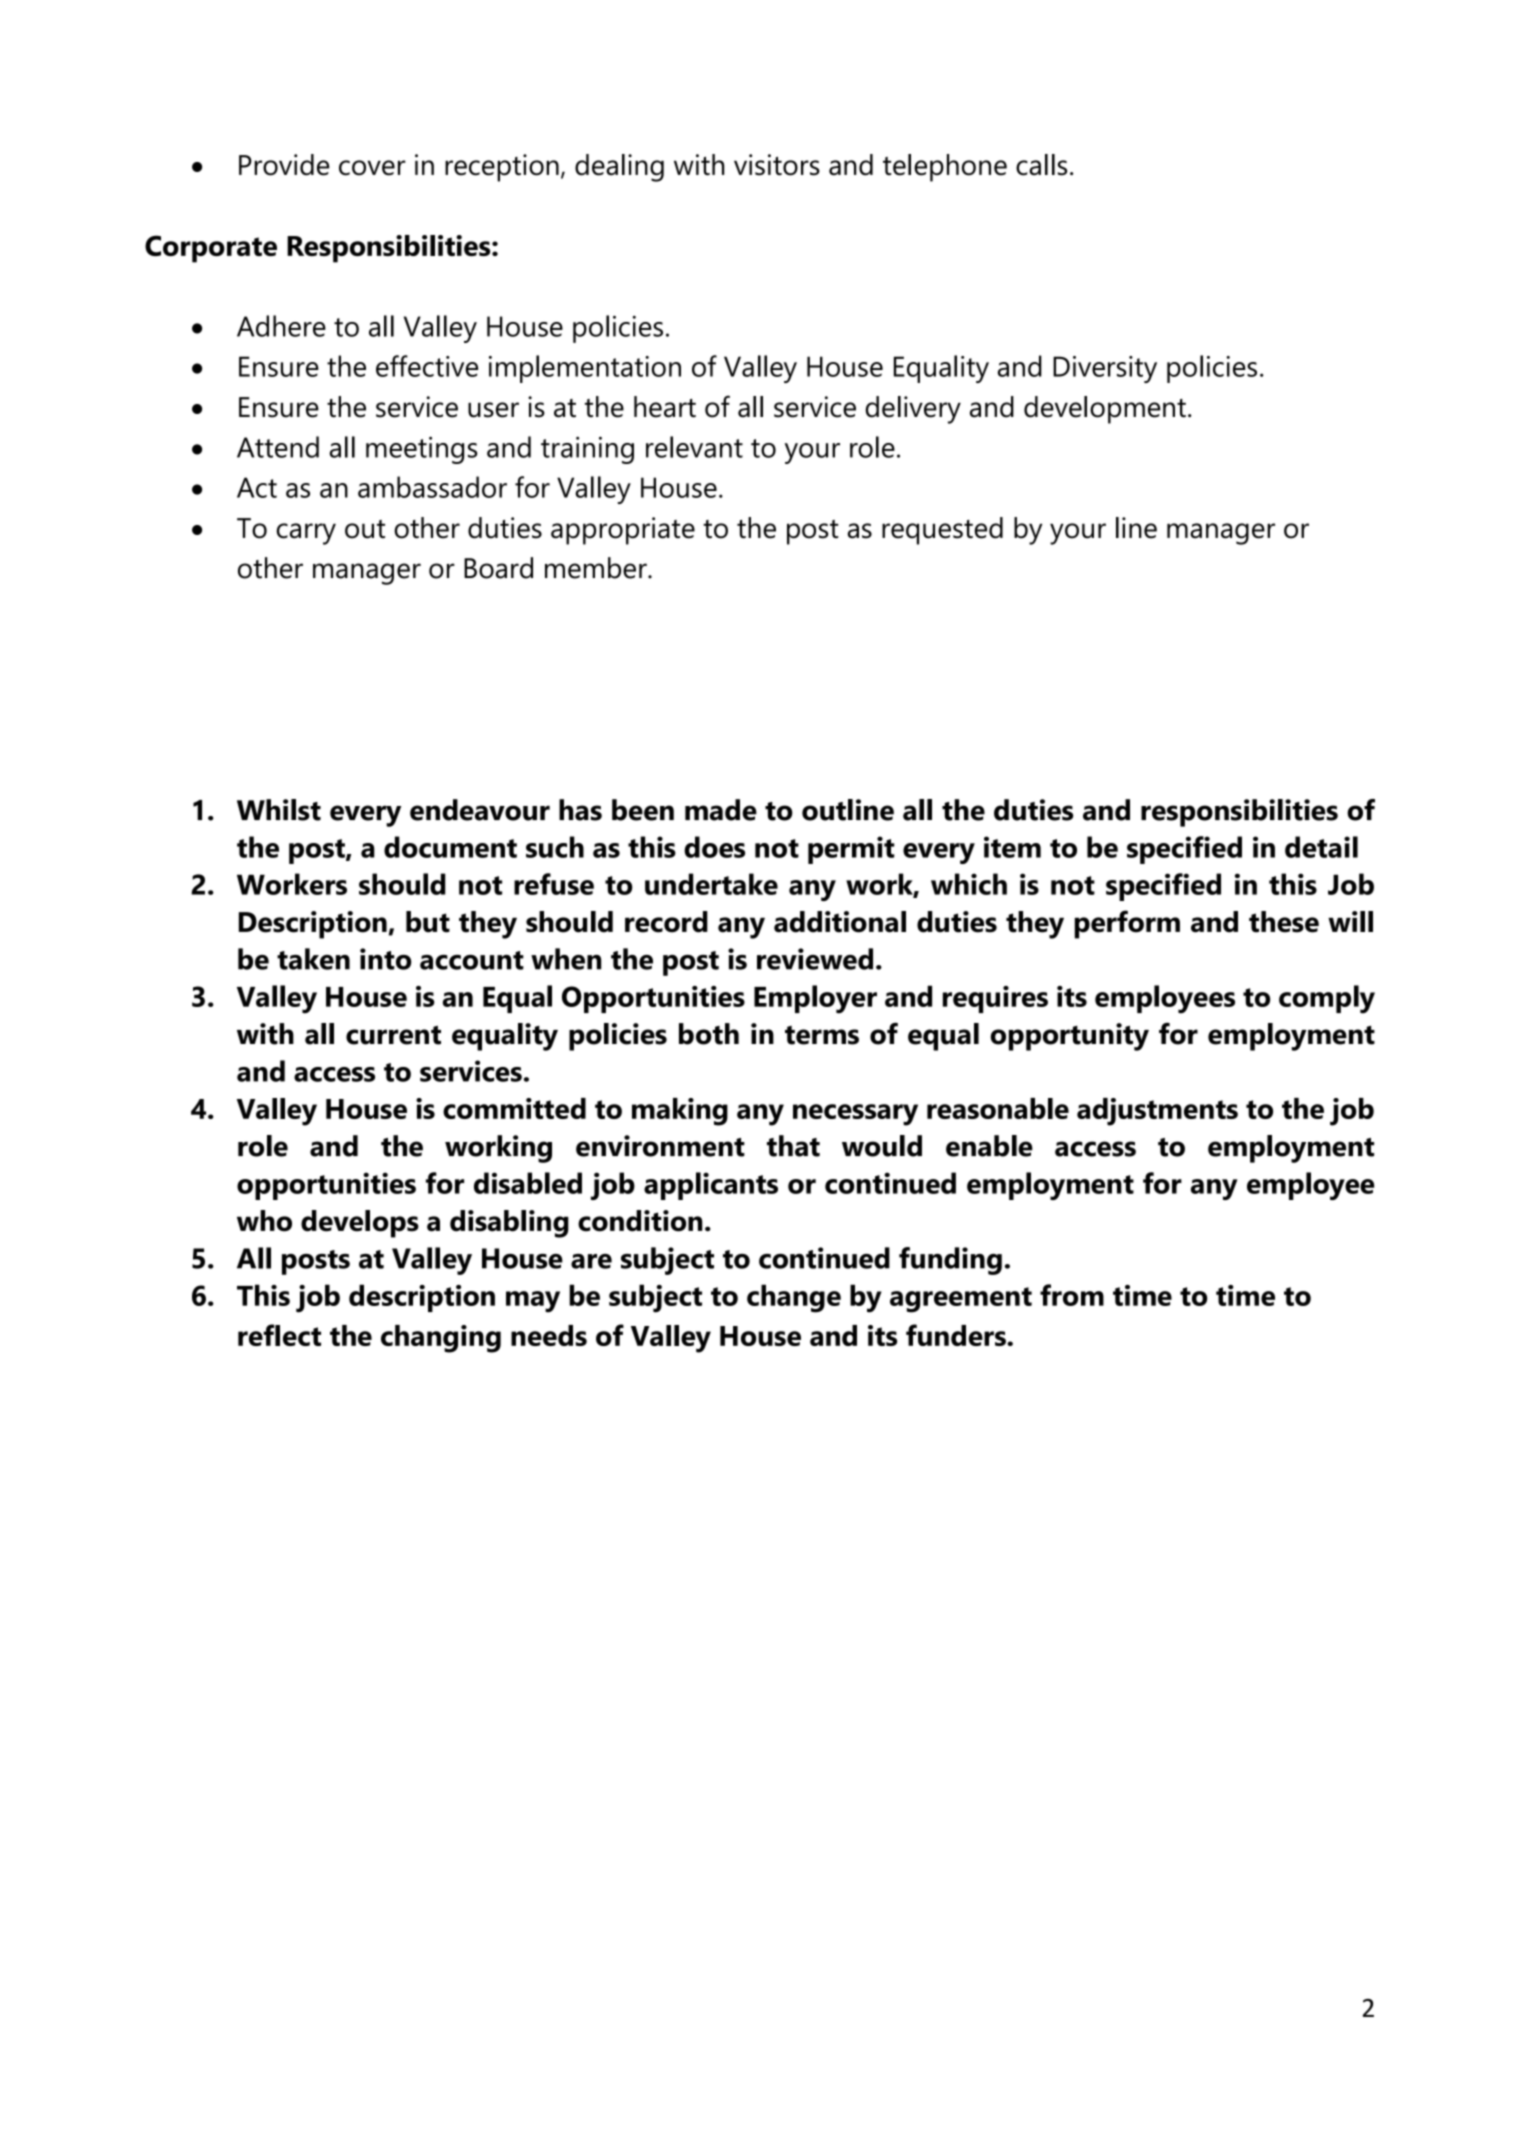 The height and width of the screenshot is (2149, 1520). What do you see at coordinates (822, 1035) in the screenshot?
I see `terms` at bounding box center [822, 1035].
